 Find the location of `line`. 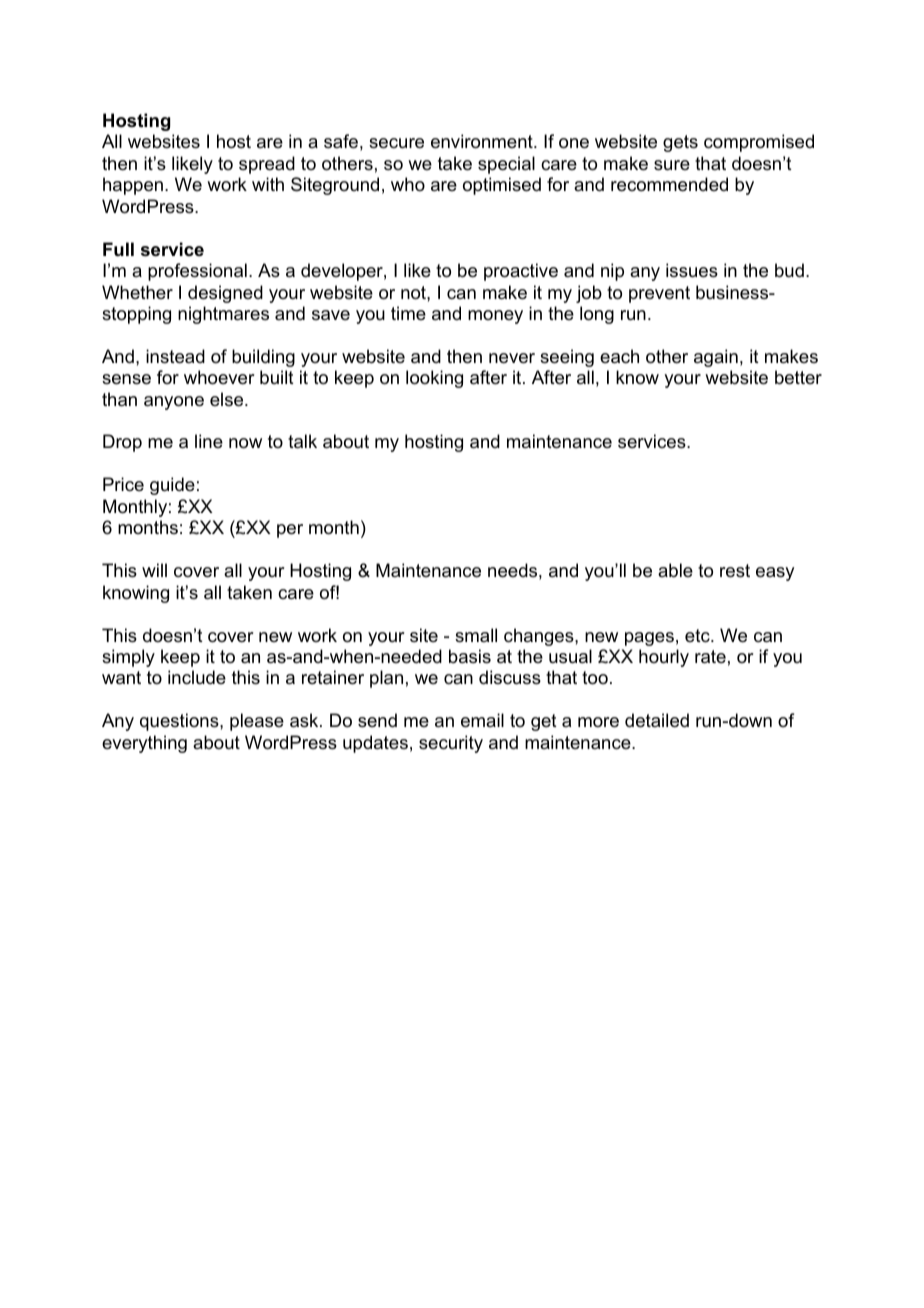

line is located at coordinates (209, 441).
